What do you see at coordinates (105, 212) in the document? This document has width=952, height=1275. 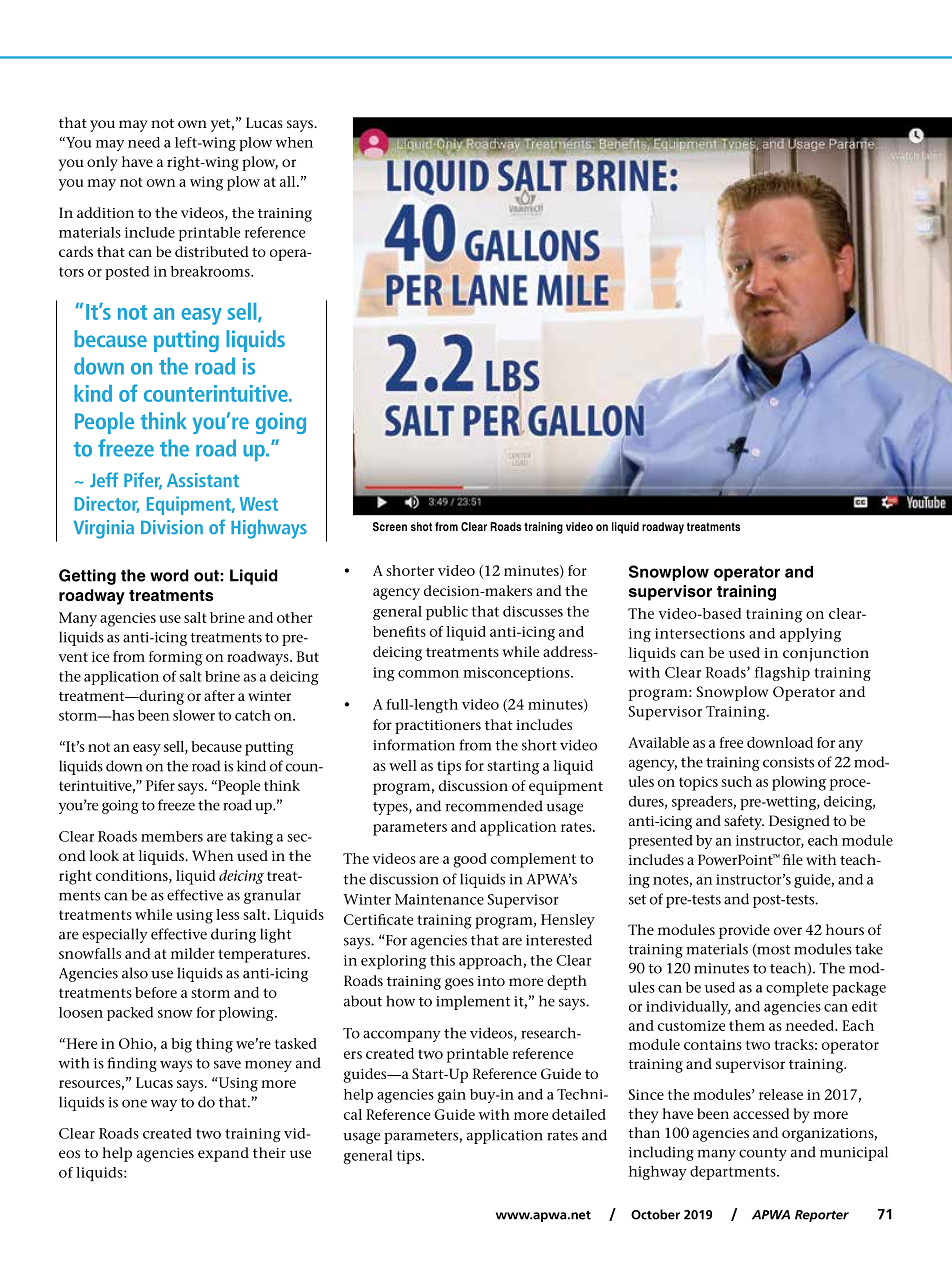 I see `addition` at bounding box center [105, 212].
